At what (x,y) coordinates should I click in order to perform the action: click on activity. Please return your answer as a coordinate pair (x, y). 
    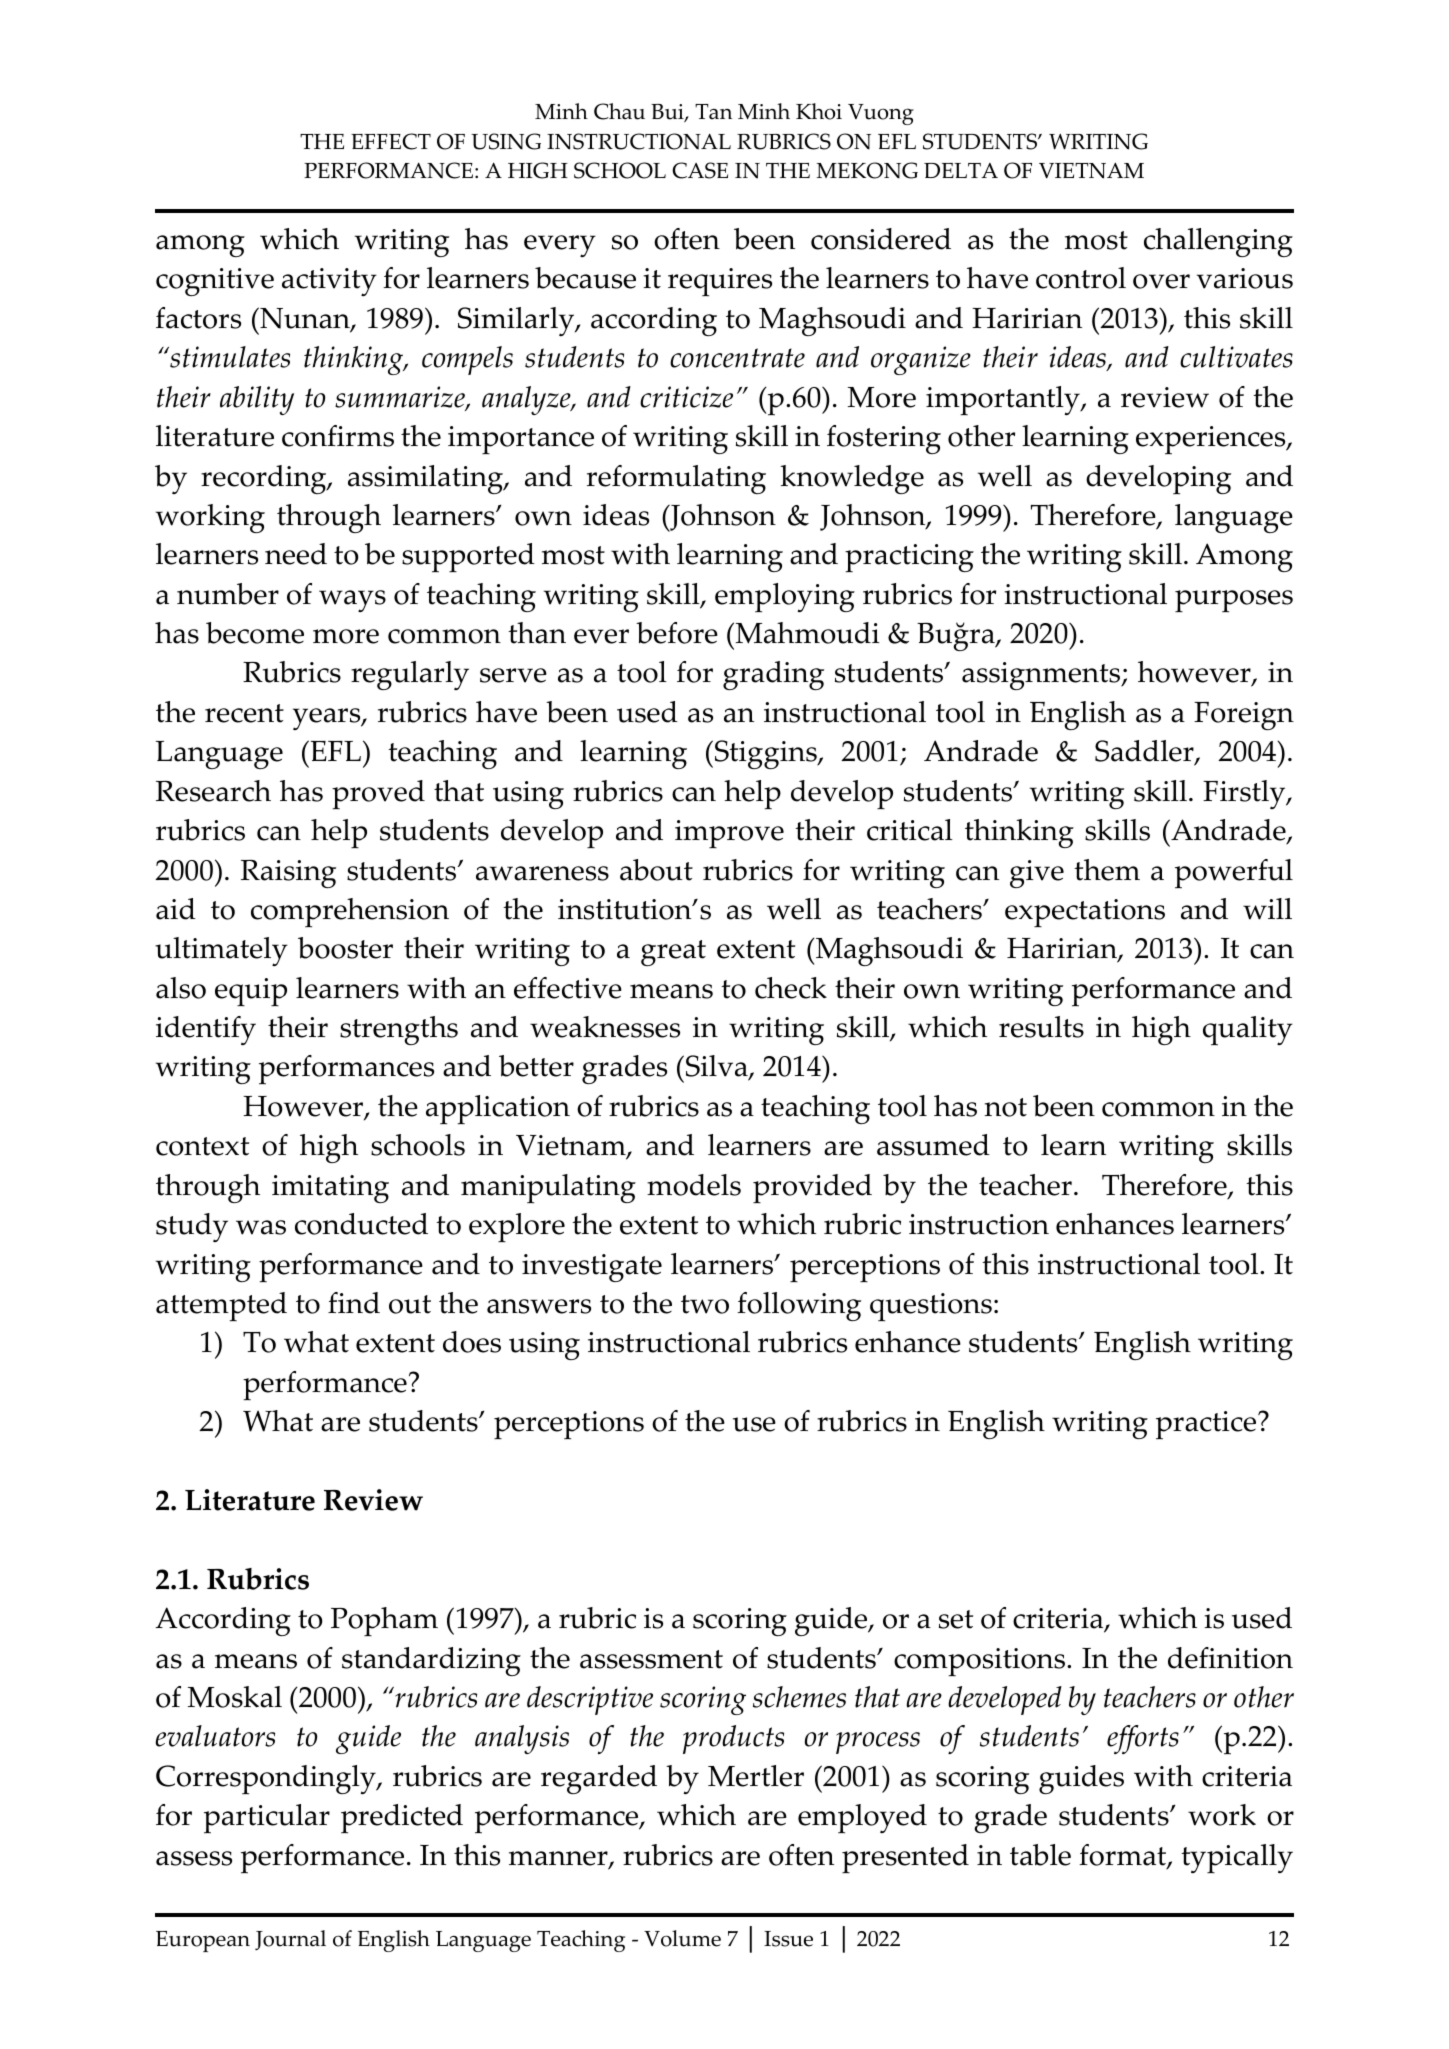
    Looking at the image, I should click on (329, 282).
